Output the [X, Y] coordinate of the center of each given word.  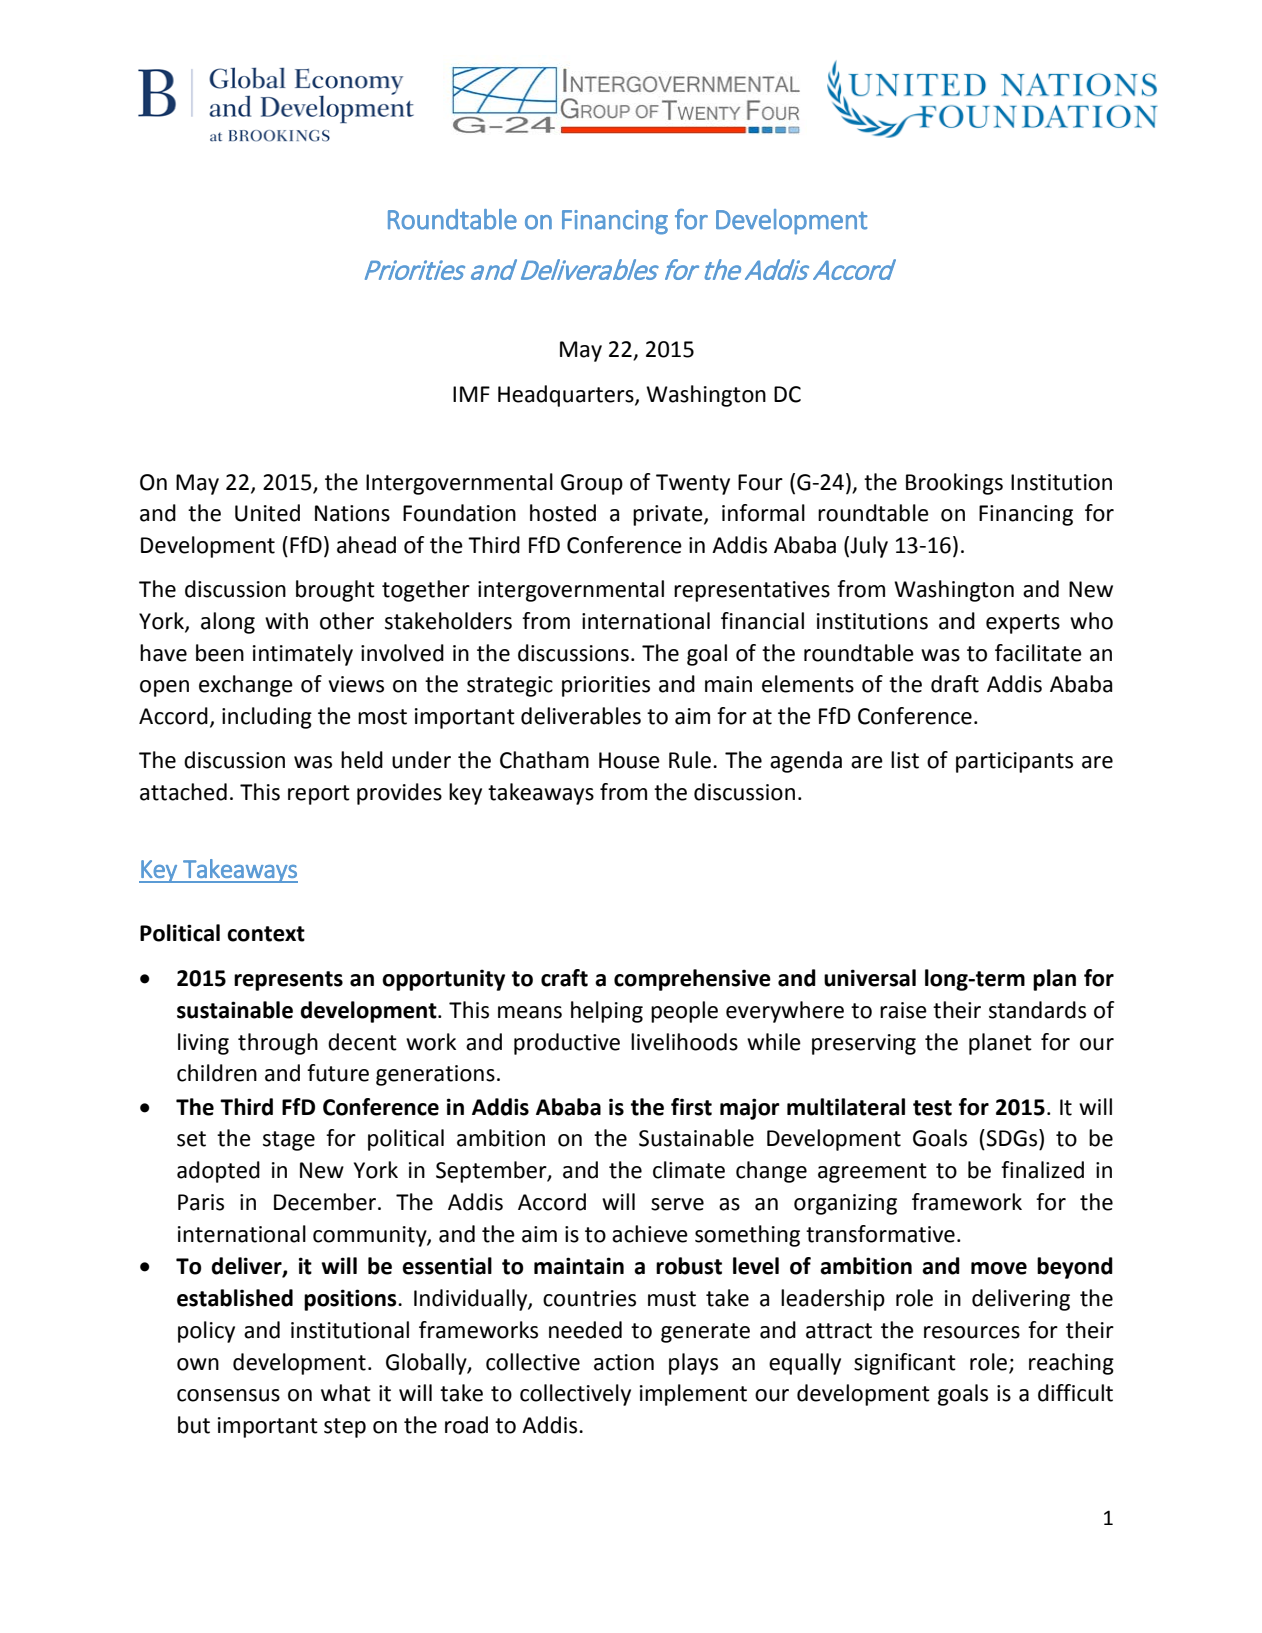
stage [289, 1141]
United [267, 513]
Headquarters [567, 396]
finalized [1042, 1170]
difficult [1075, 1393]
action [624, 1362]
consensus [228, 1395]
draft [955, 684]
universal [870, 978]
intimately [303, 655]
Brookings [954, 484]
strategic [510, 686]
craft [564, 978]
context [266, 934]
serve [677, 1204]
